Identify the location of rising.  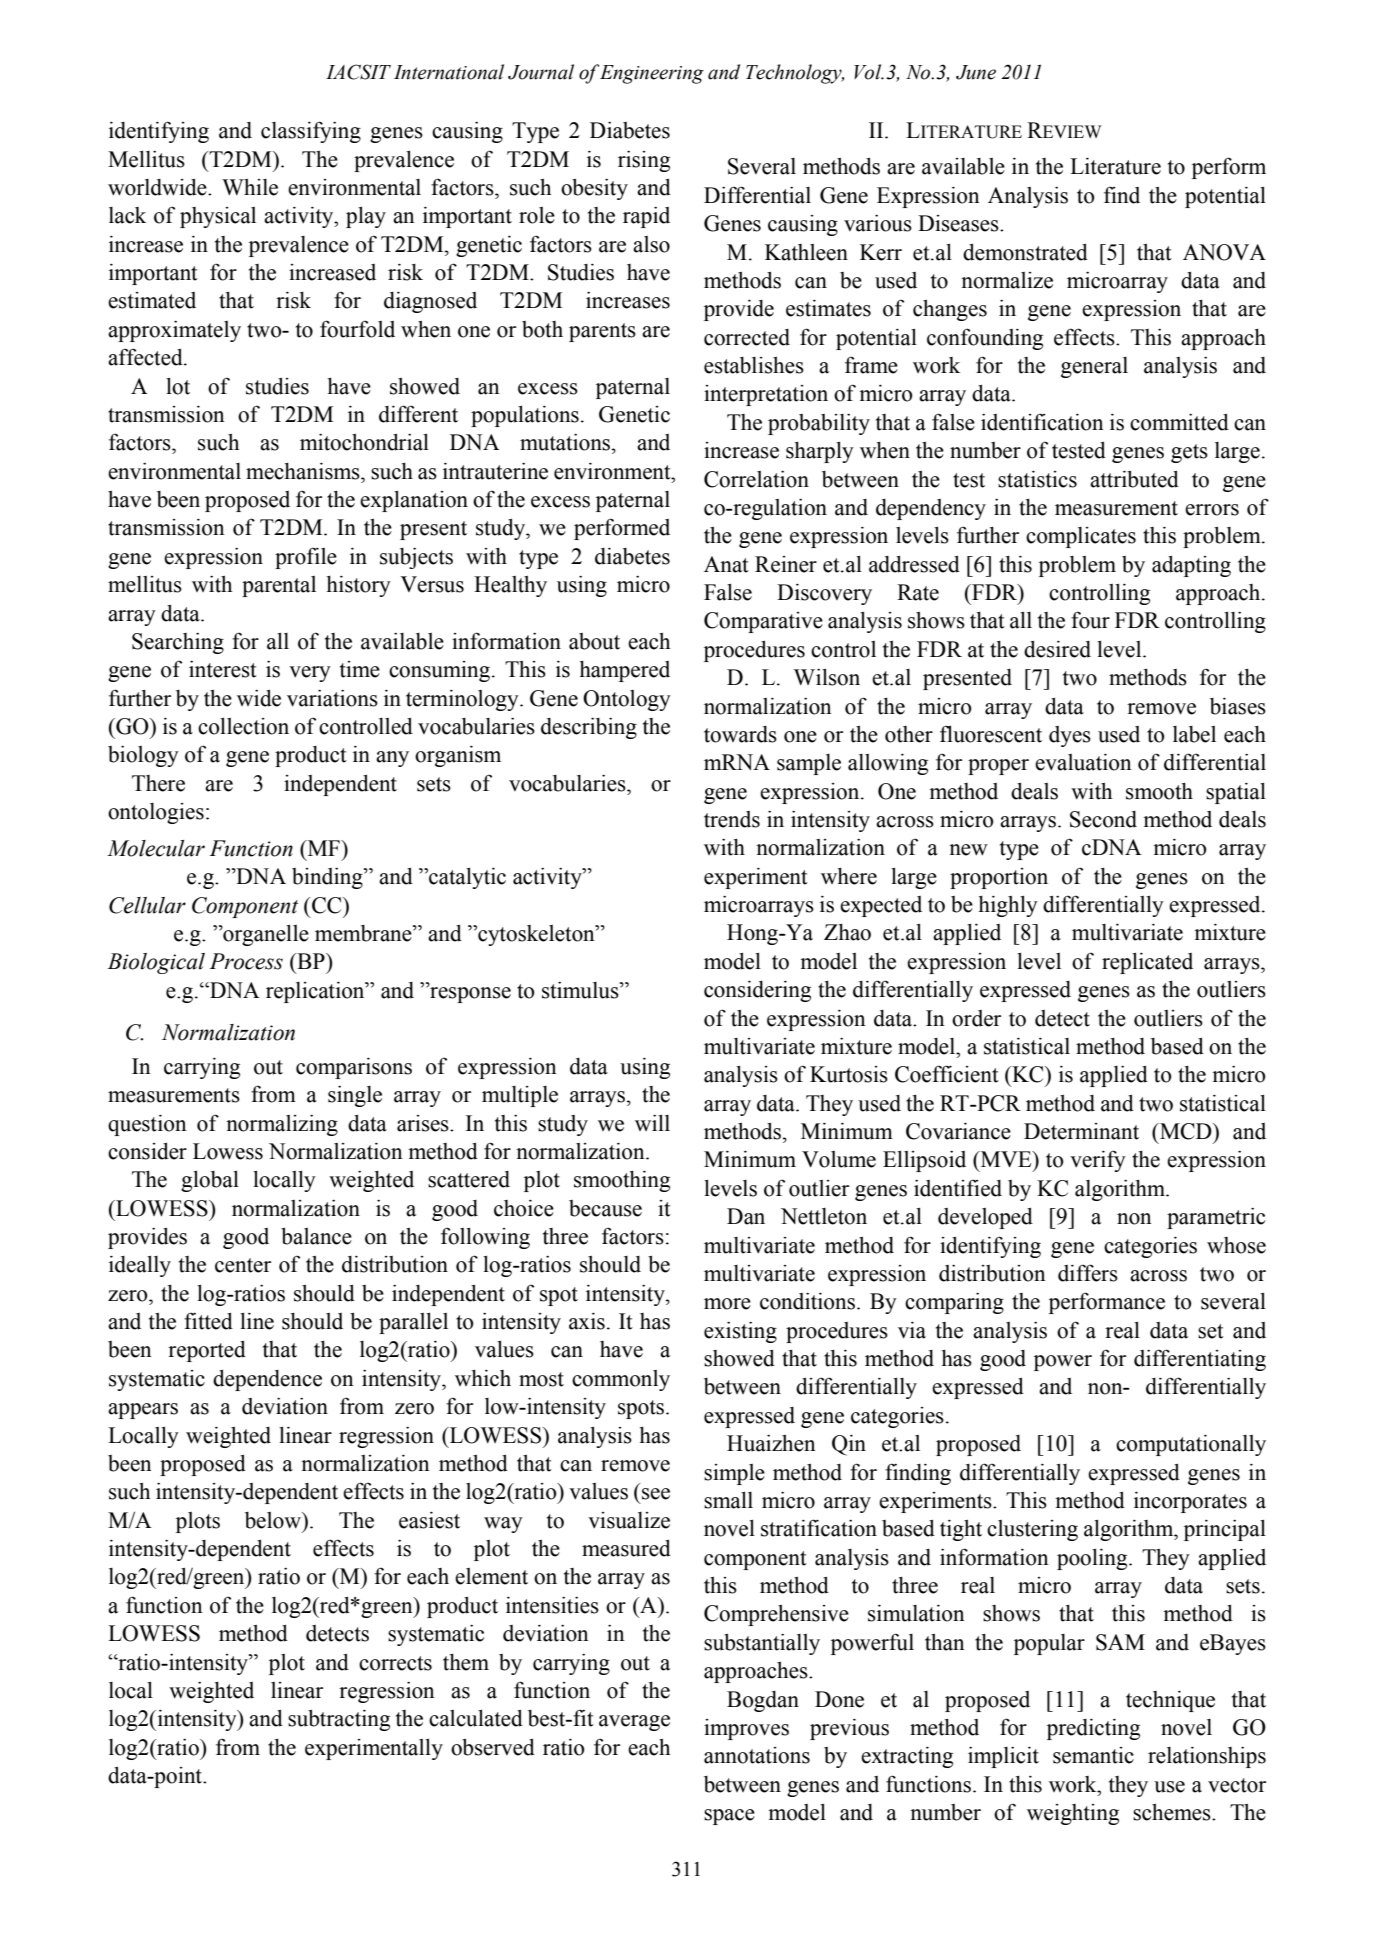
(644, 161).
